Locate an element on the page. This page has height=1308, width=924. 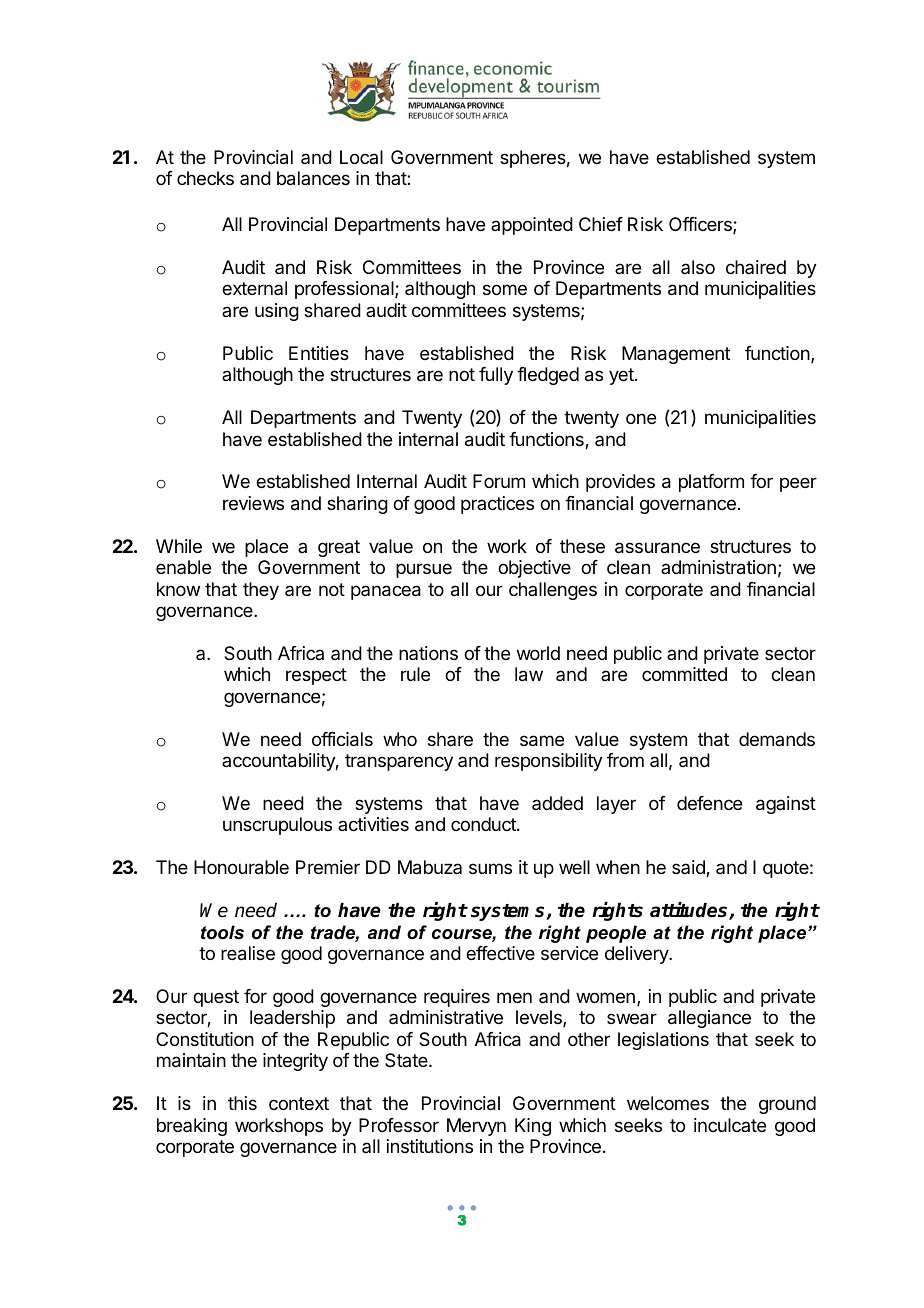
Officers is located at coordinates (701, 225).
